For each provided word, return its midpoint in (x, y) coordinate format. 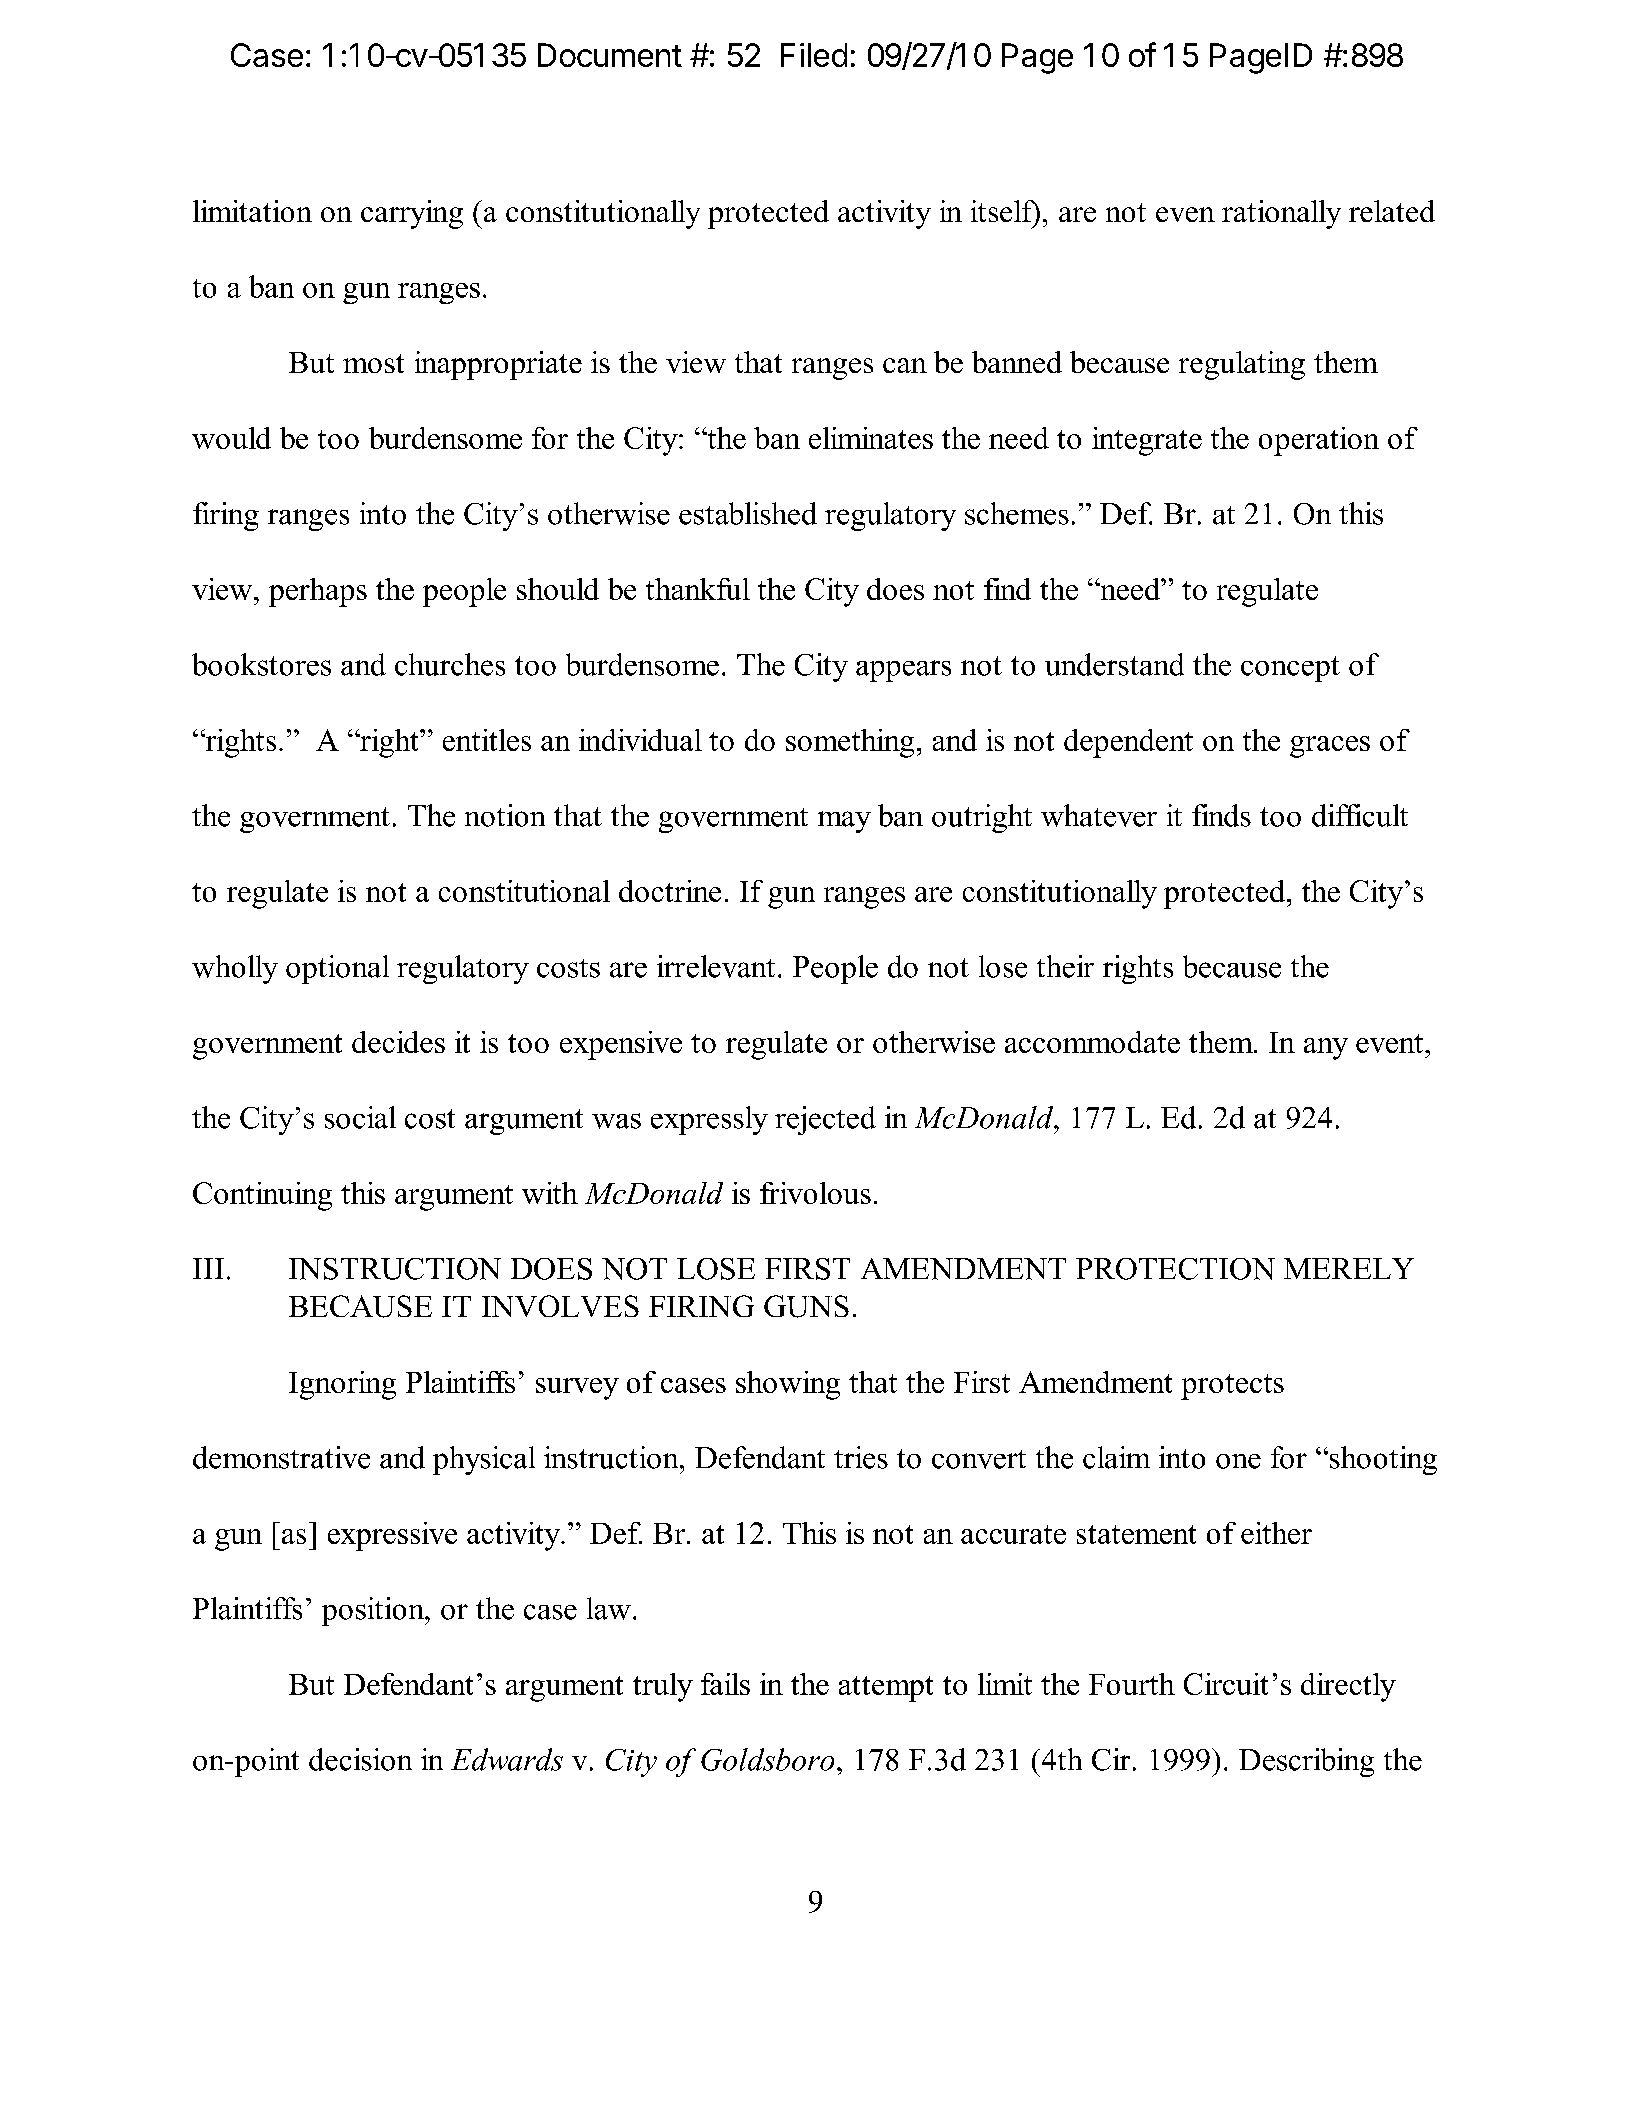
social (360, 1117)
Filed (814, 55)
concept (1290, 669)
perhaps (318, 592)
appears (903, 671)
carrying (412, 214)
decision (360, 1759)
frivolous (815, 1193)
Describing (1306, 1762)
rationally (1281, 214)
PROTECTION (1175, 1269)
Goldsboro (767, 1759)
